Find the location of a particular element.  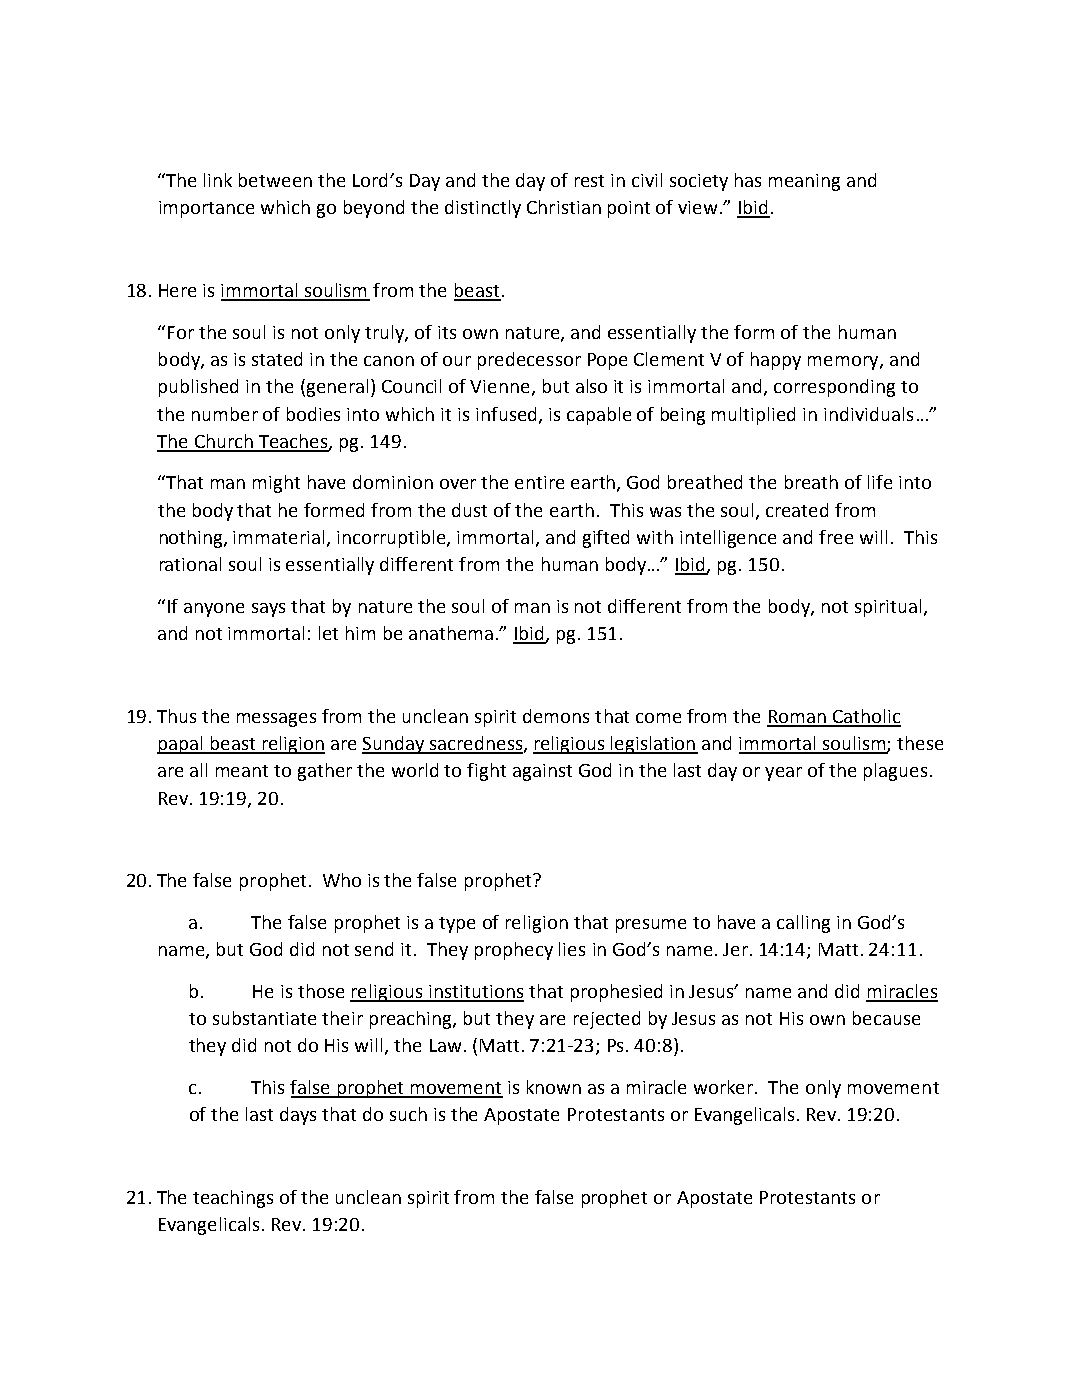

demons is located at coordinates (556, 716).
